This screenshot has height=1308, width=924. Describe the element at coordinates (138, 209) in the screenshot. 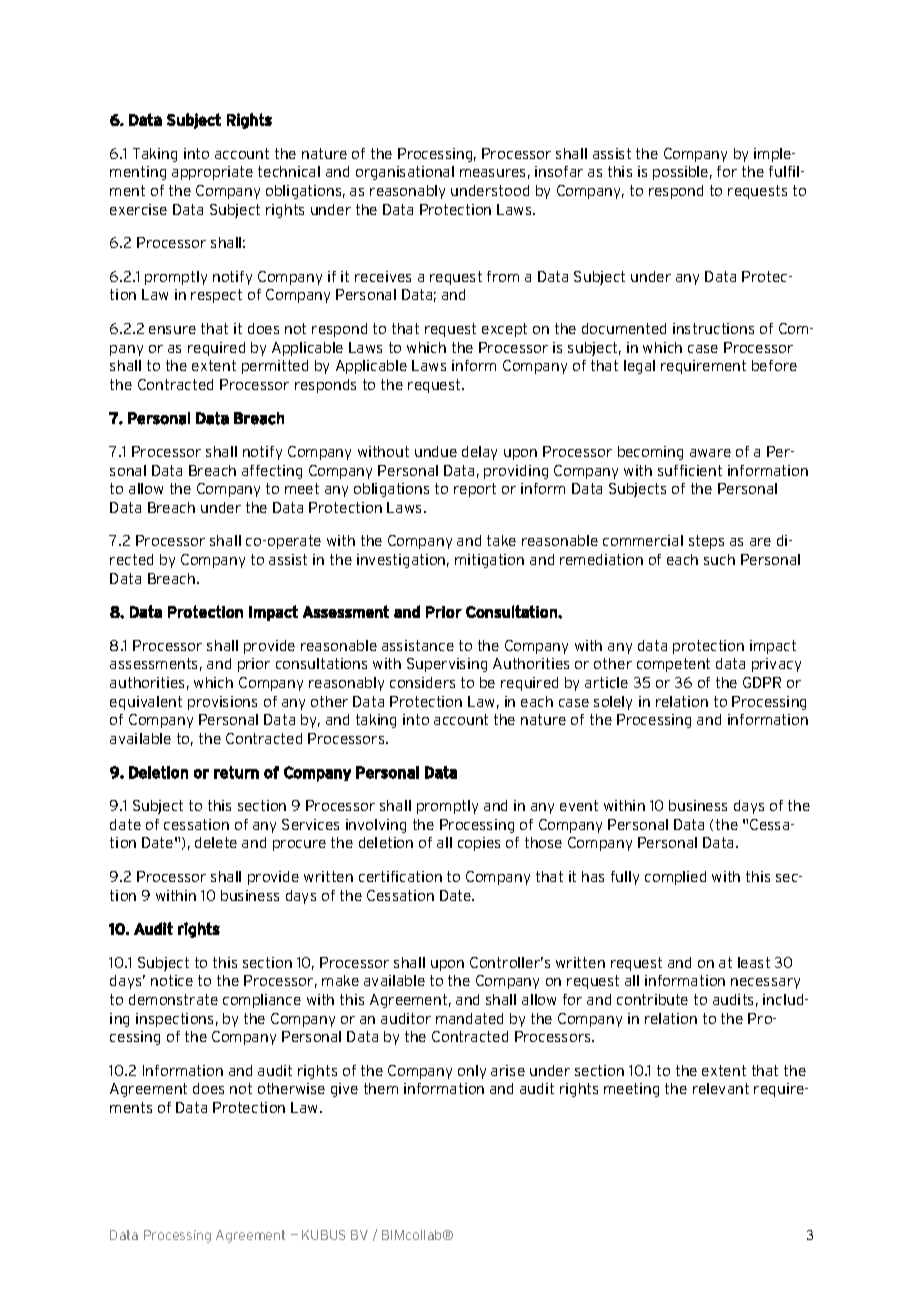

I see `exercise` at that location.
